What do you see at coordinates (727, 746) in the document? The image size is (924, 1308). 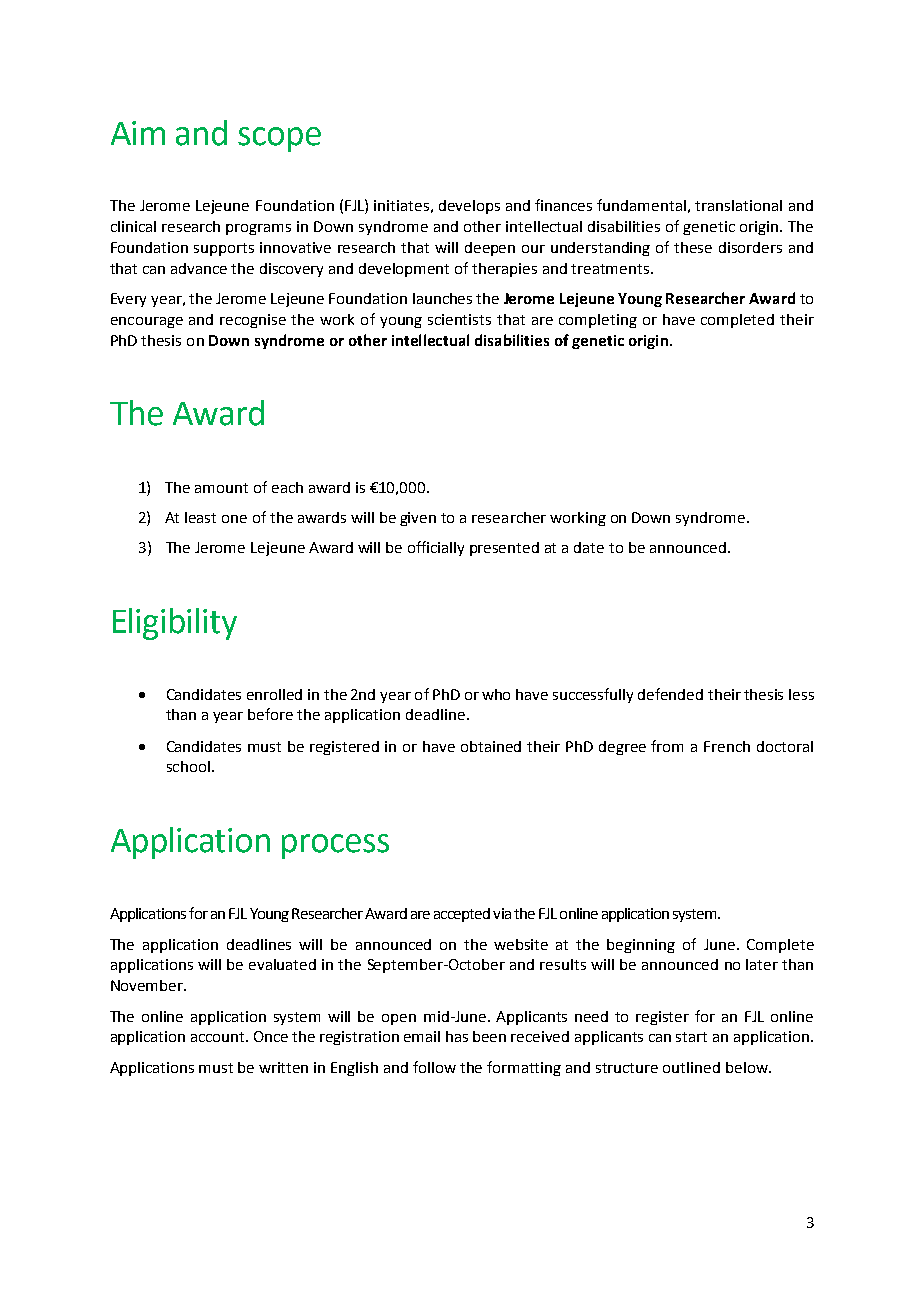 I see `French` at bounding box center [727, 746].
